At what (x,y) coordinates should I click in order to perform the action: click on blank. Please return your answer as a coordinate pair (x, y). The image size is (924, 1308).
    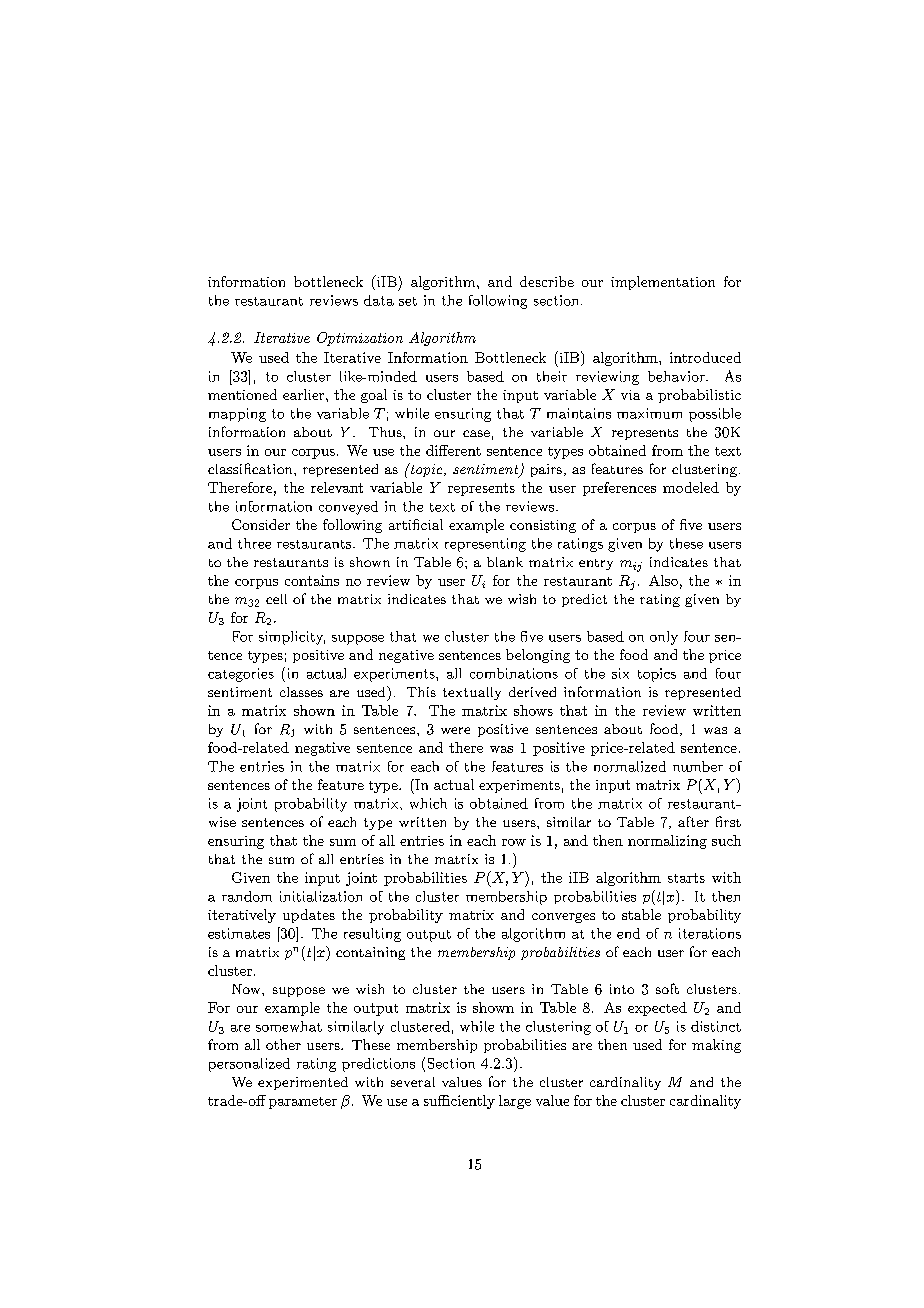
    Looking at the image, I should click on (505, 562).
